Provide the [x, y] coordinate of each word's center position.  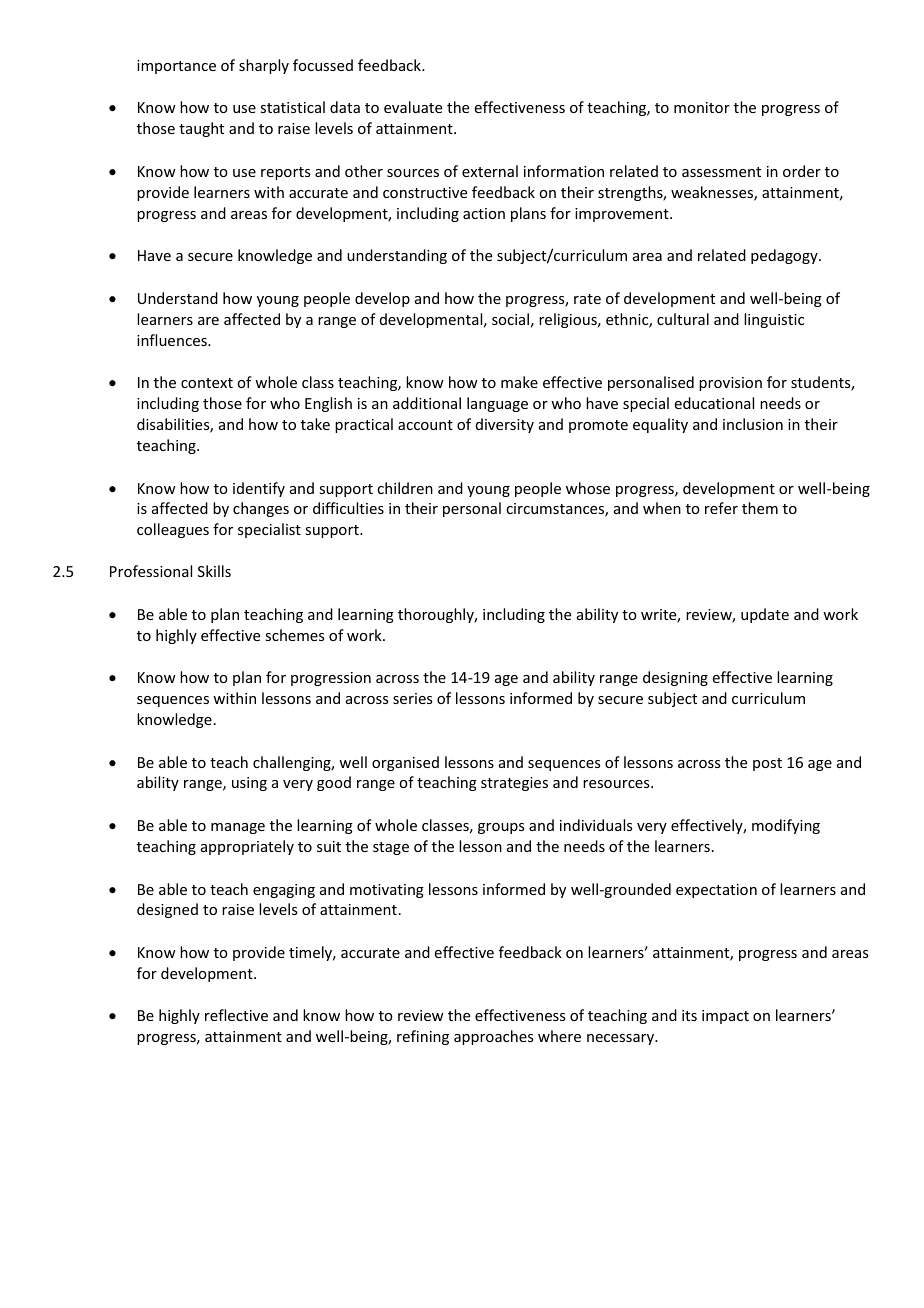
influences [173, 340]
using [249, 784]
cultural [683, 319]
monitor [702, 107]
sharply [264, 66]
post [767, 764]
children [405, 488]
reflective [236, 1015]
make [519, 382]
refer [721, 508]
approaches [493, 1037]
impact [725, 1017]
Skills [214, 571]
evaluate [413, 107]
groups [501, 828]
